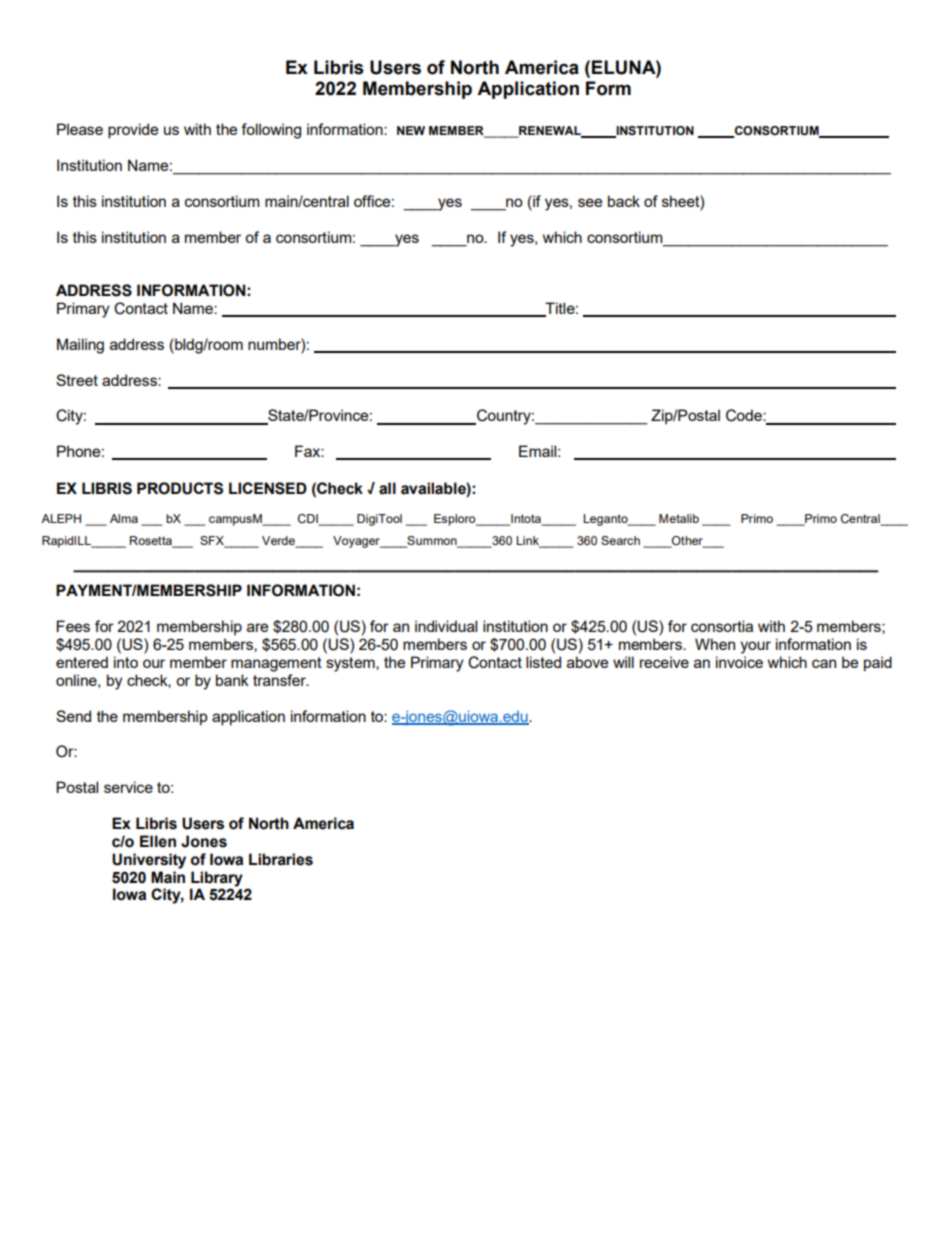 Image resolution: width=952 pixels, height=1233 pixels. Describe the element at coordinates (133, 131) in the document. I see `provide` at that location.
